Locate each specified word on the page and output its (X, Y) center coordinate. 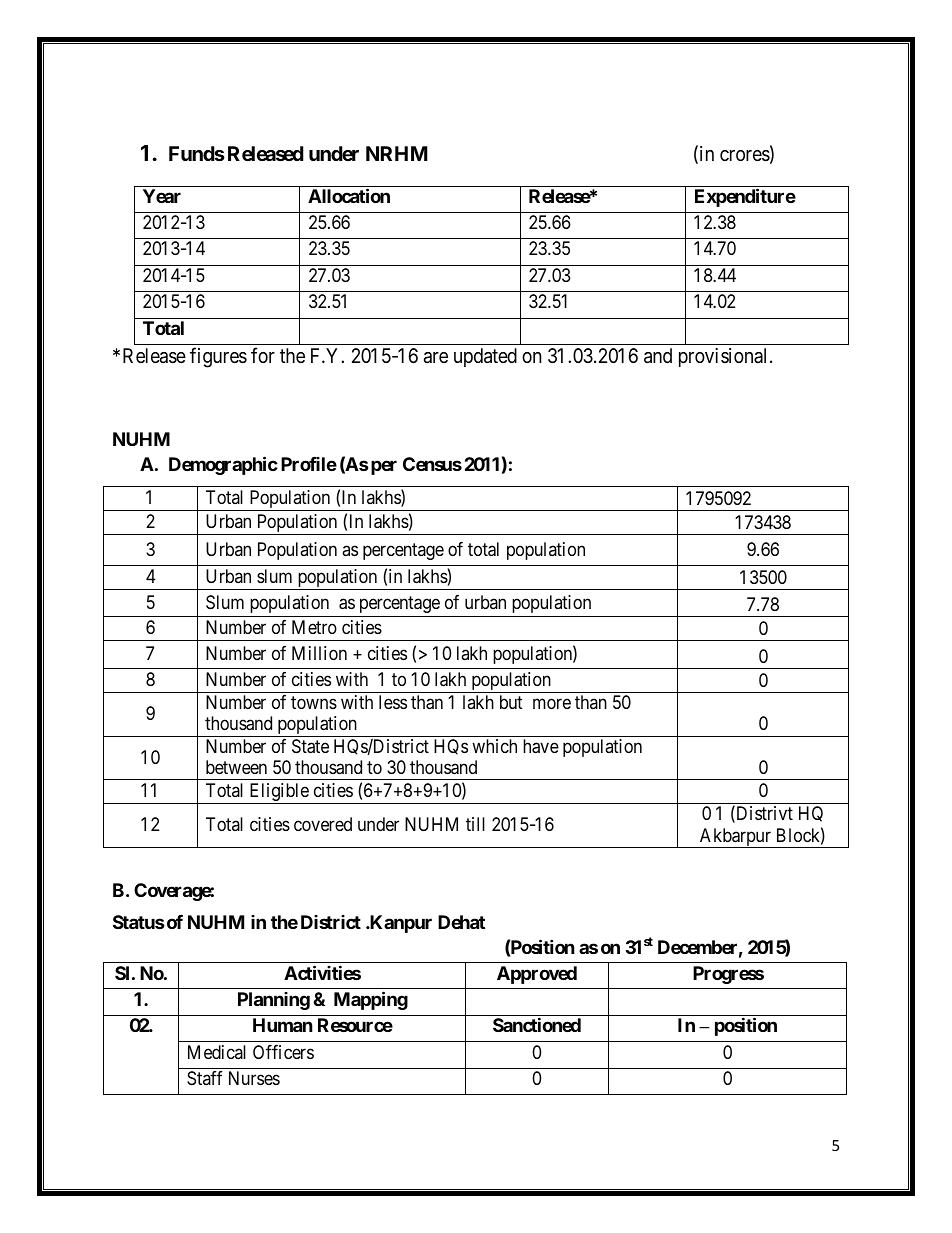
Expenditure (745, 197)
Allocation (349, 195)
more (552, 703)
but (511, 702)
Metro (314, 627)
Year (162, 196)
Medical (217, 1052)
